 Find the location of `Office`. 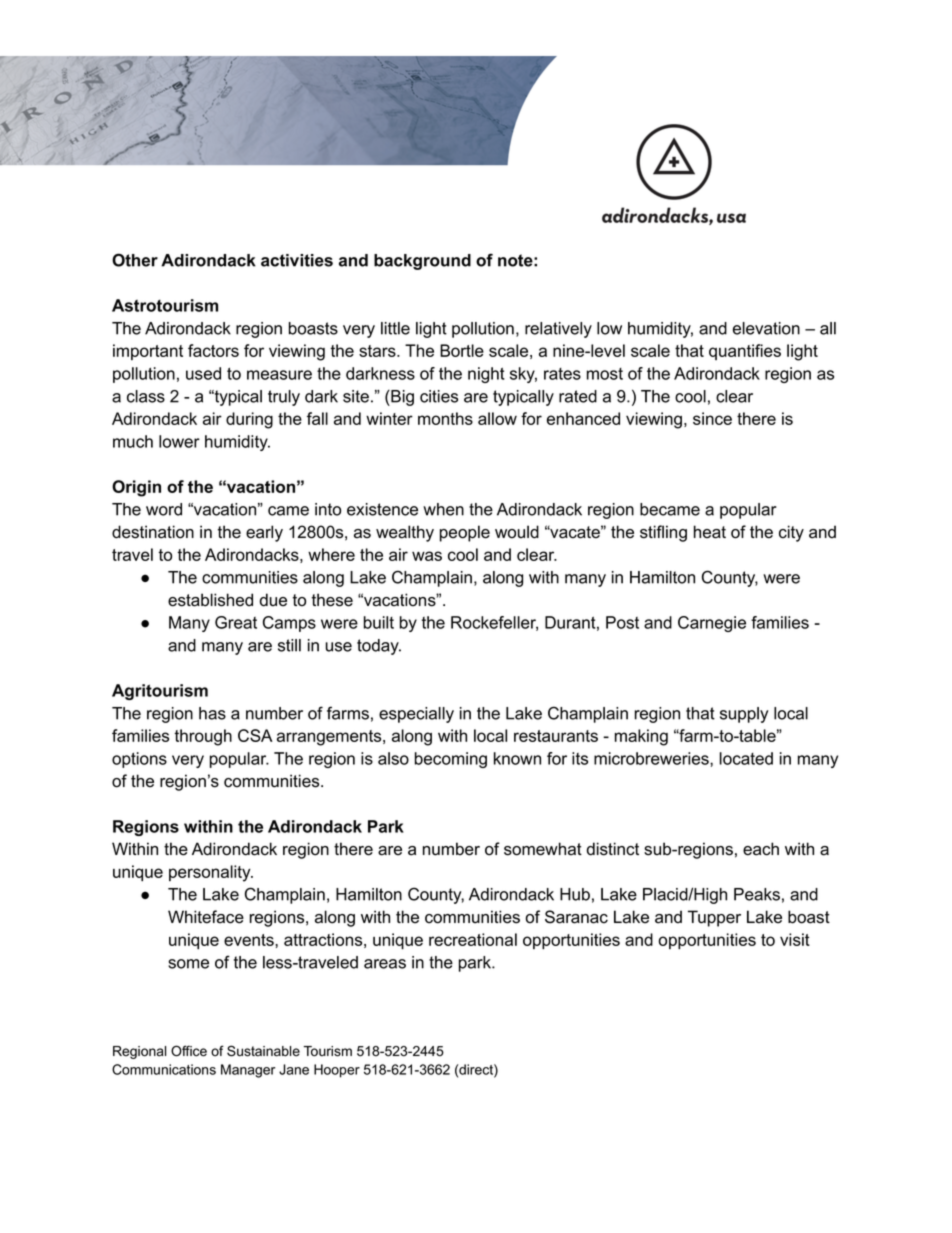

Office is located at coordinates (189, 1051).
